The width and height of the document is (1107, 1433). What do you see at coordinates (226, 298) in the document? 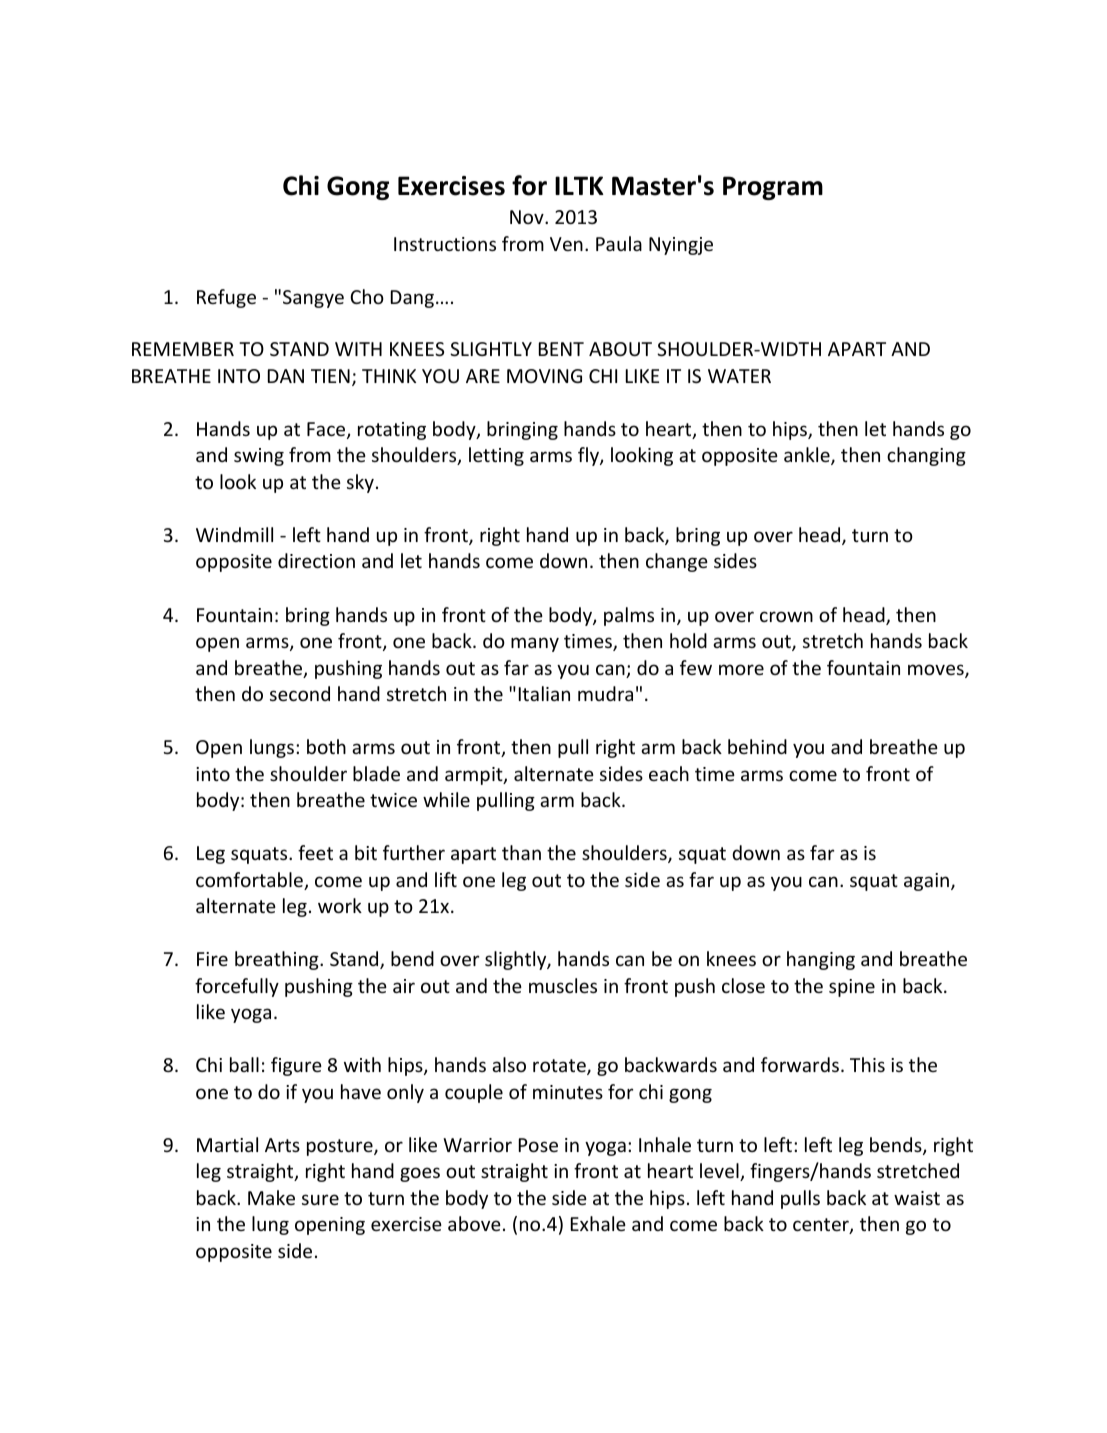
I see `Refuge` at bounding box center [226, 298].
